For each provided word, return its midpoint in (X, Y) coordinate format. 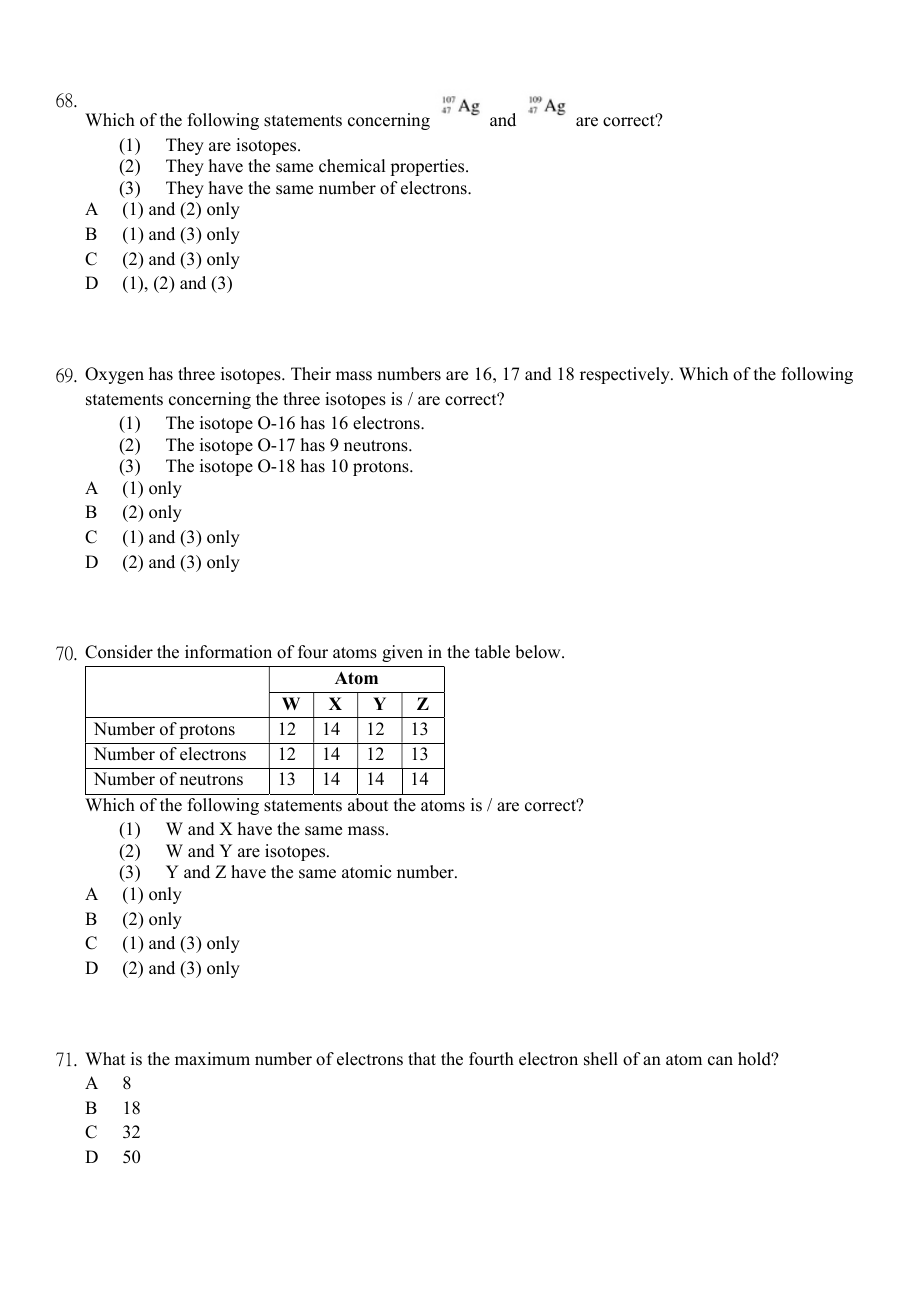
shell (601, 1059)
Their (311, 374)
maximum (212, 1059)
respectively (626, 375)
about (368, 805)
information (228, 652)
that (422, 1058)
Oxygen (114, 375)
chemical (352, 166)
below (539, 652)
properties (428, 167)
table (492, 652)
